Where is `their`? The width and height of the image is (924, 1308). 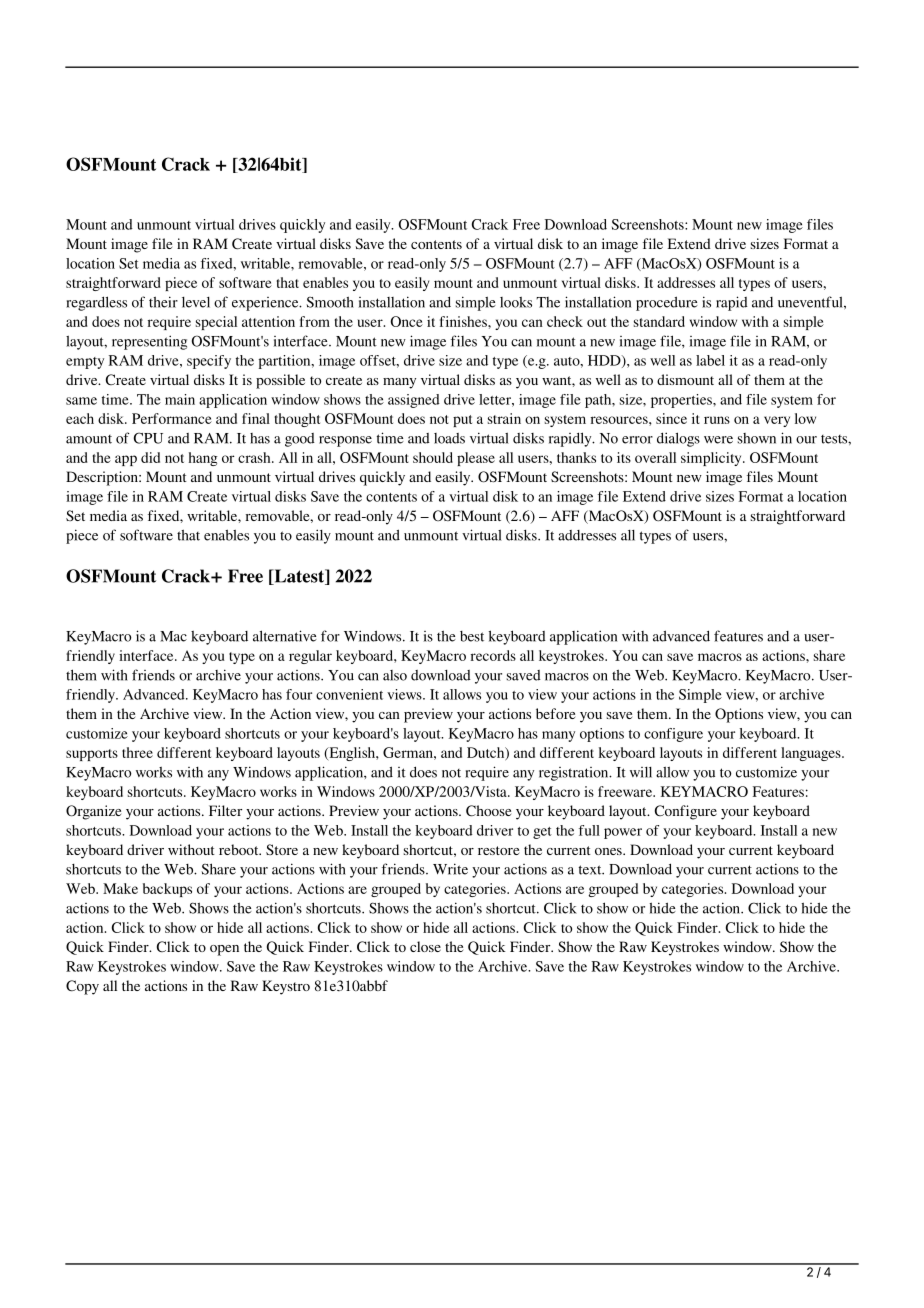
their is located at coordinates (163, 302).
